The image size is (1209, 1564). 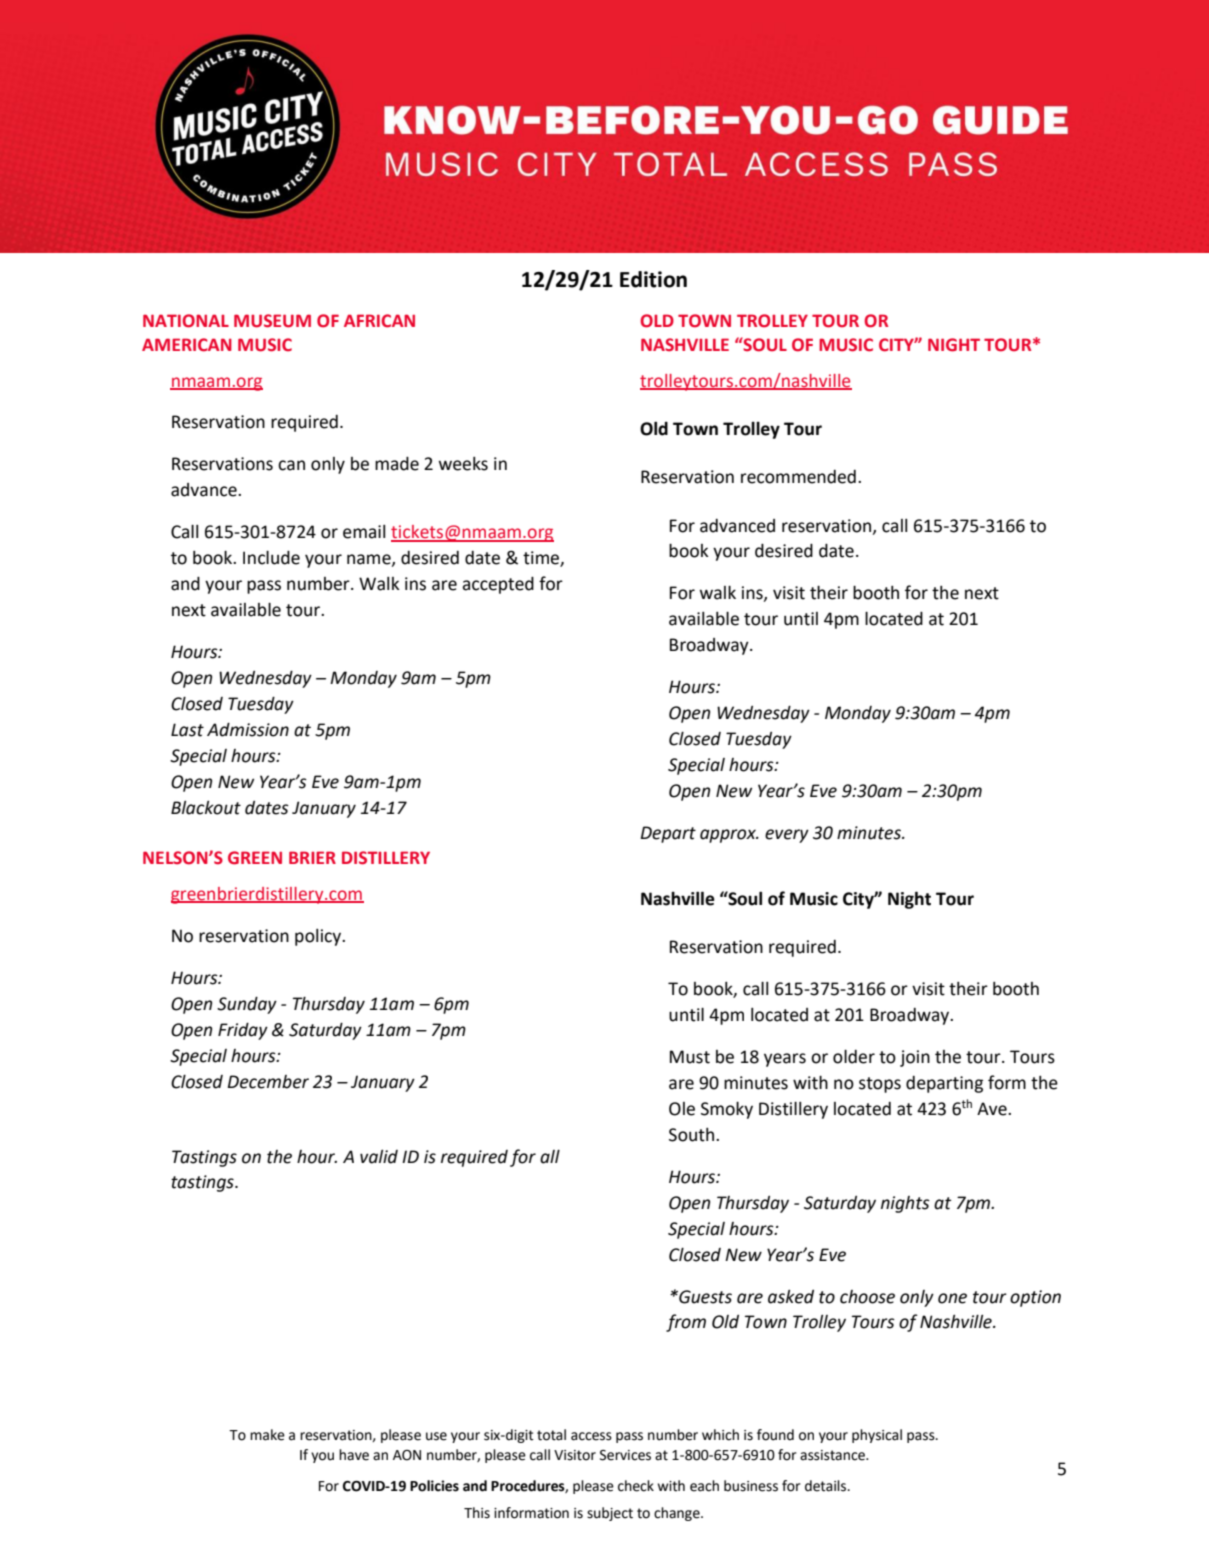 I want to click on check, so click(x=636, y=1486).
